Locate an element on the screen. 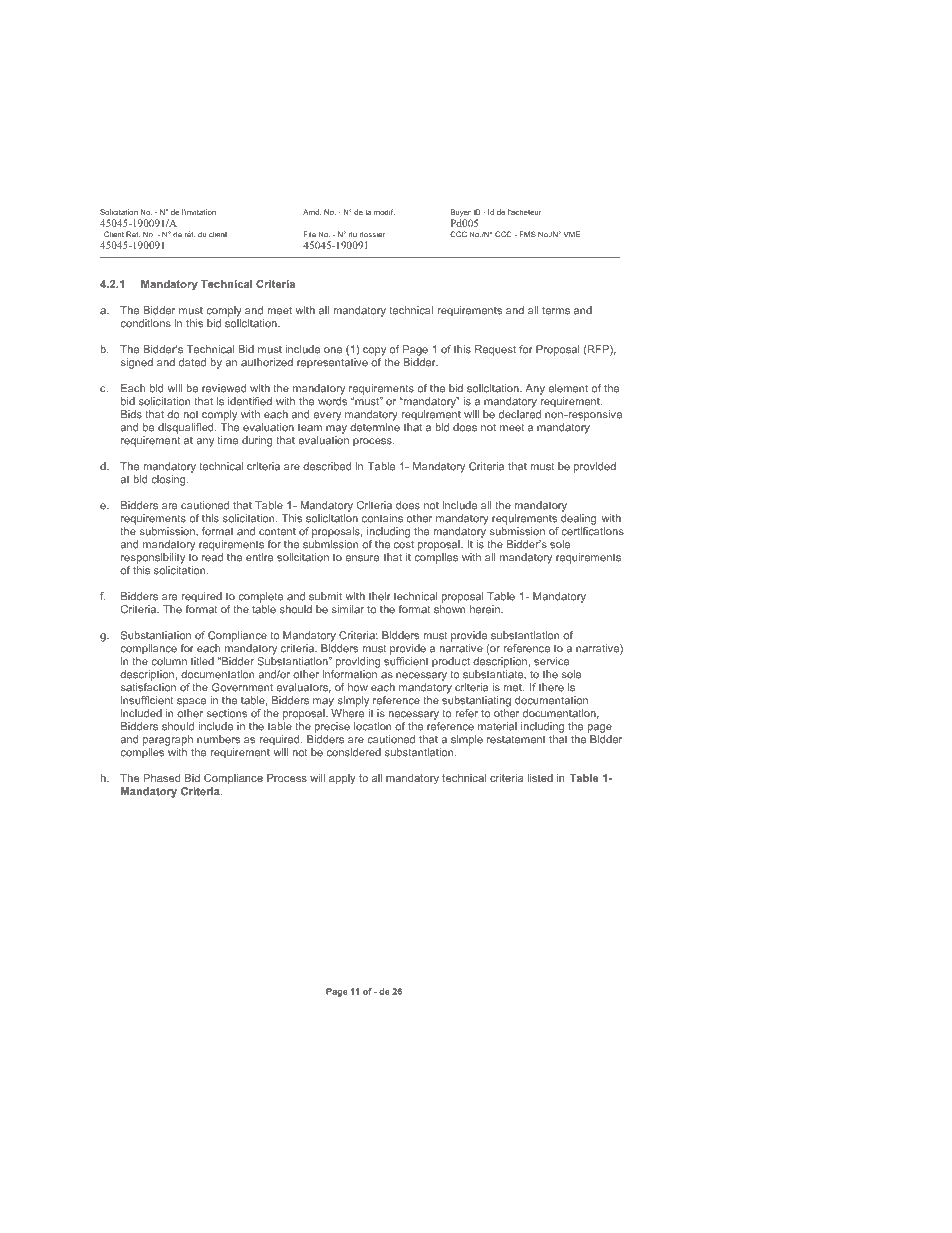 The image size is (952, 1233). contains is located at coordinates (382, 518).
